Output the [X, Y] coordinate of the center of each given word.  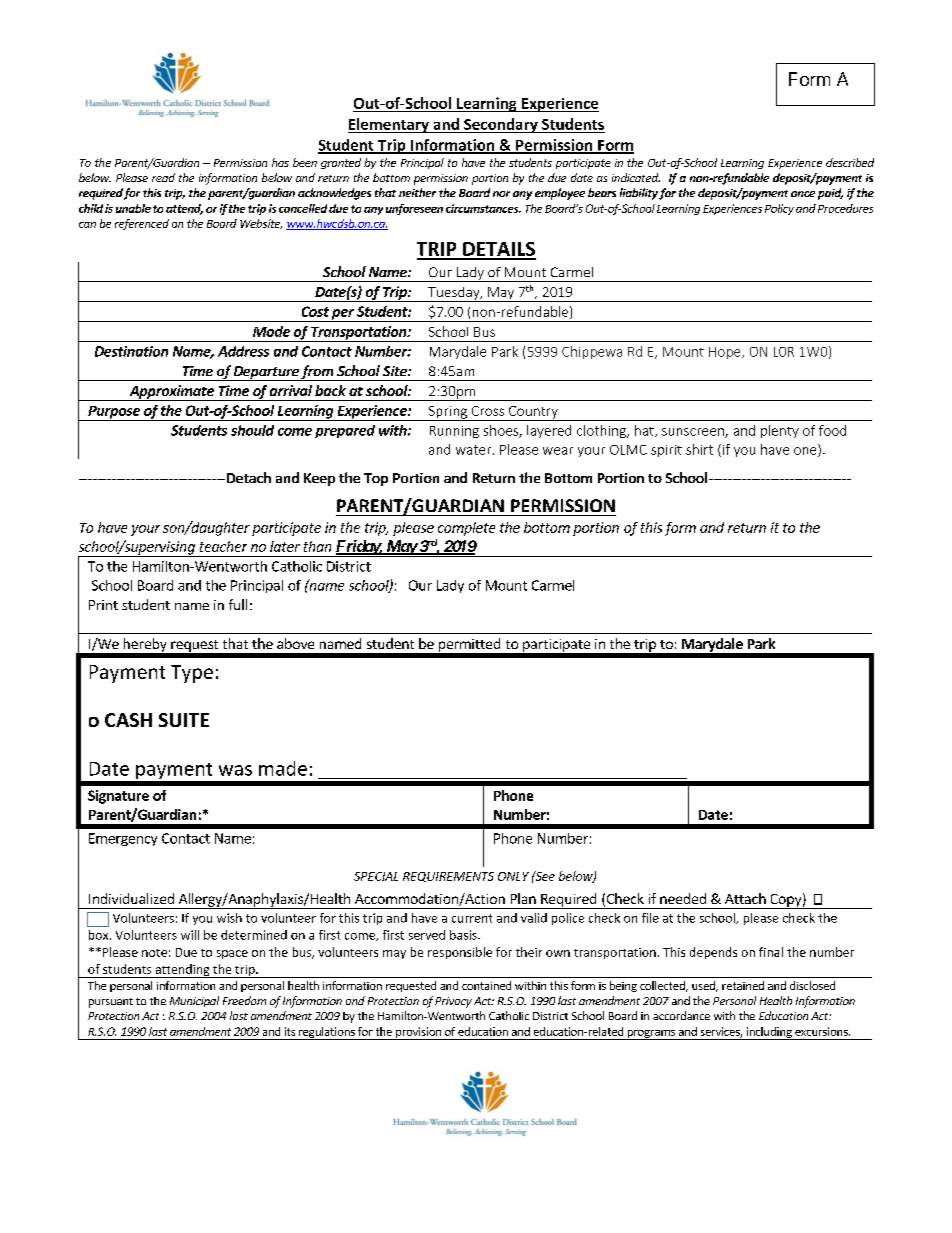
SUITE [184, 720]
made [283, 768]
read [163, 177]
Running [454, 432]
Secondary [501, 125]
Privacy [453, 1002]
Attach [745, 898]
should [252, 430]
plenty [780, 431]
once [803, 194]
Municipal [194, 1001]
